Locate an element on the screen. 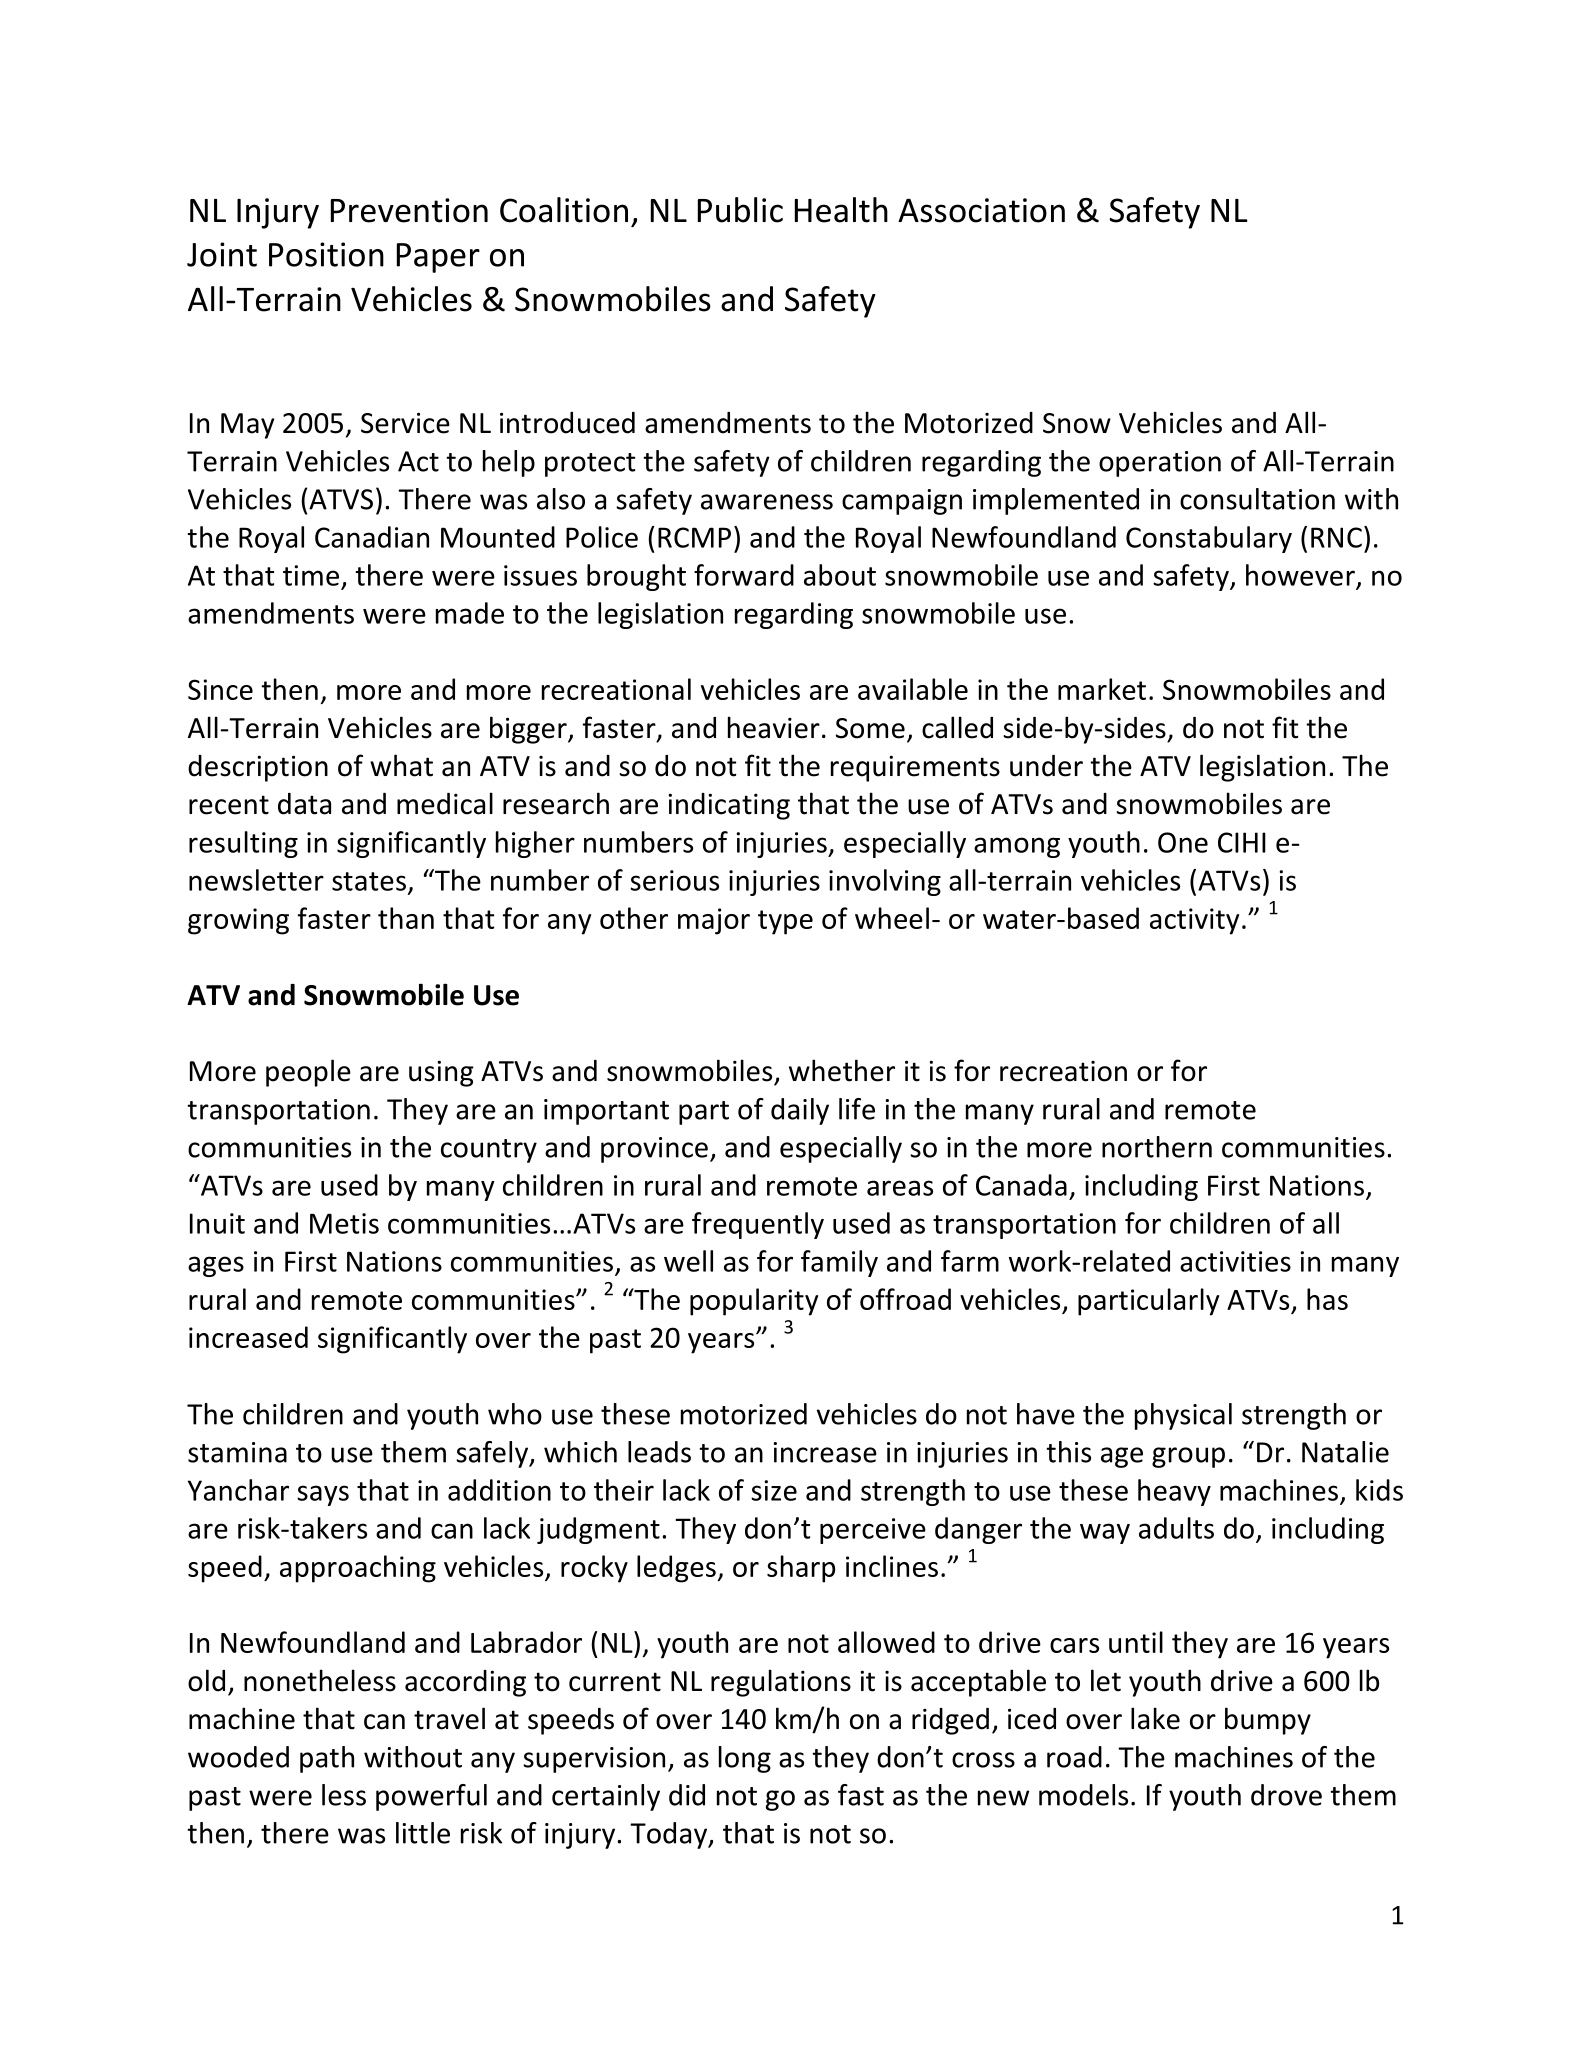 The height and width of the screenshot is (2061, 1592). Association is located at coordinates (981, 210).
